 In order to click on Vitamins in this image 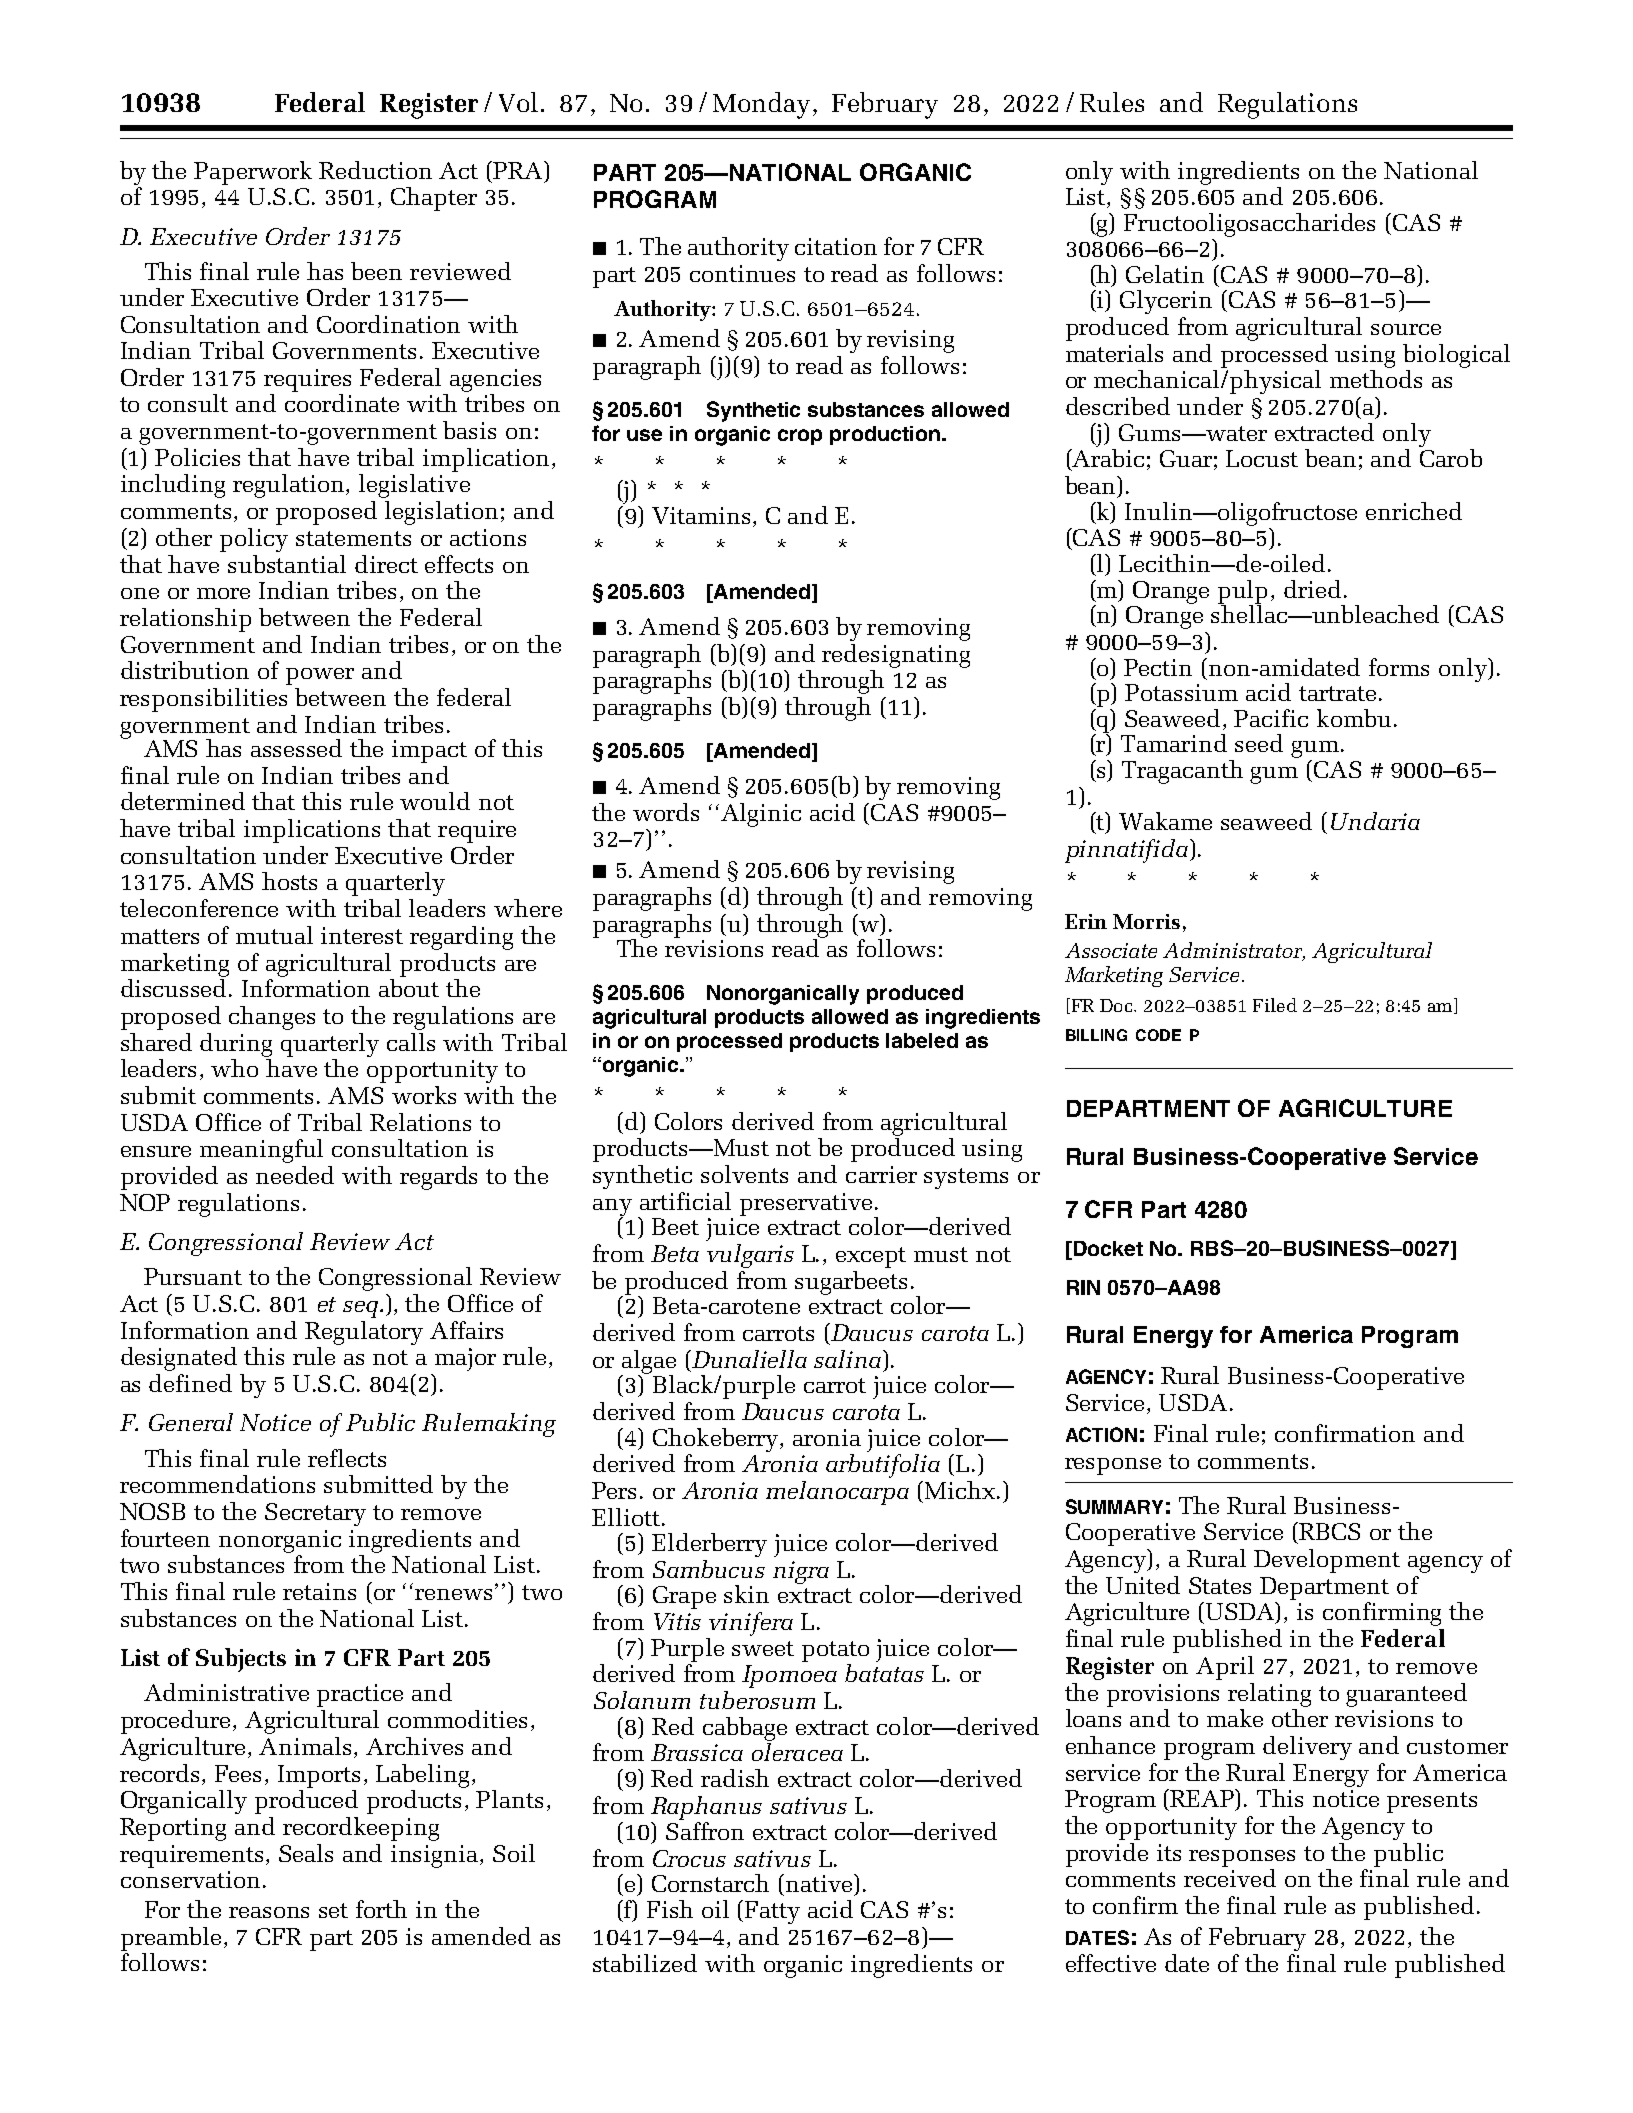, I will do `click(703, 517)`.
